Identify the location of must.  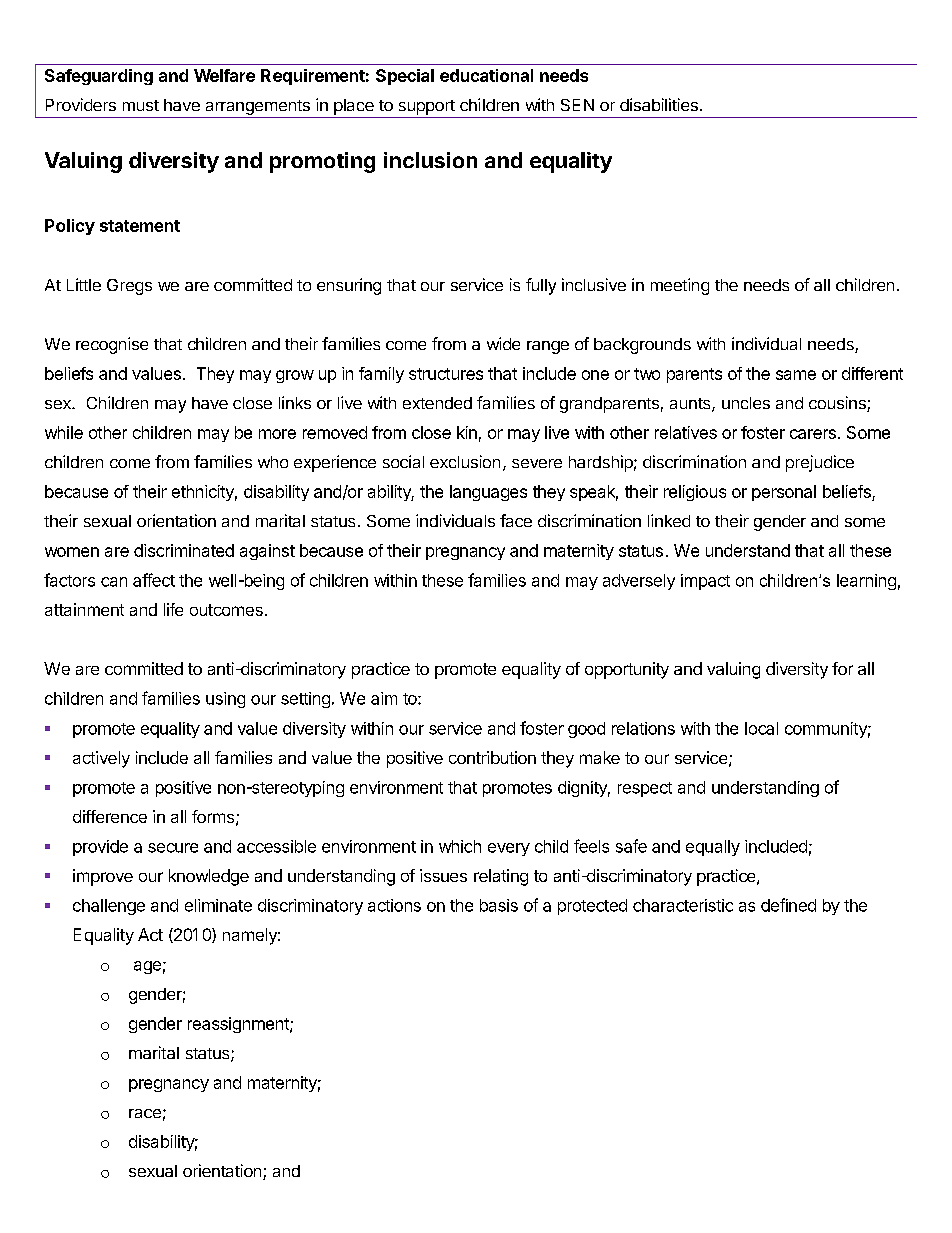
(141, 105).
